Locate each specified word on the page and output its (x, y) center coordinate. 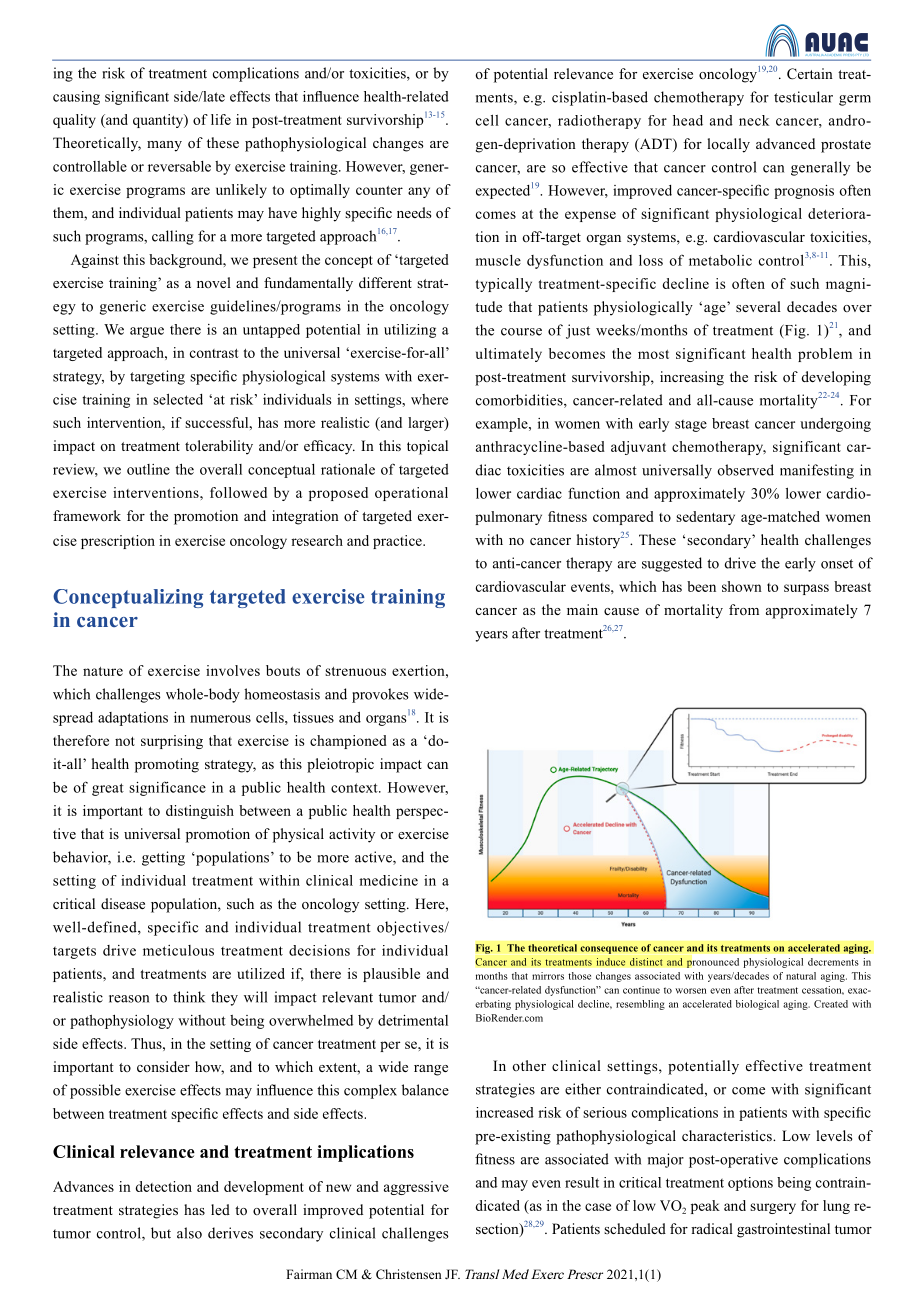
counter (379, 190)
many (164, 146)
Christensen (409, 1274)
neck (754, 120)
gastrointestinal (783, 1230)
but (161, 1233)
